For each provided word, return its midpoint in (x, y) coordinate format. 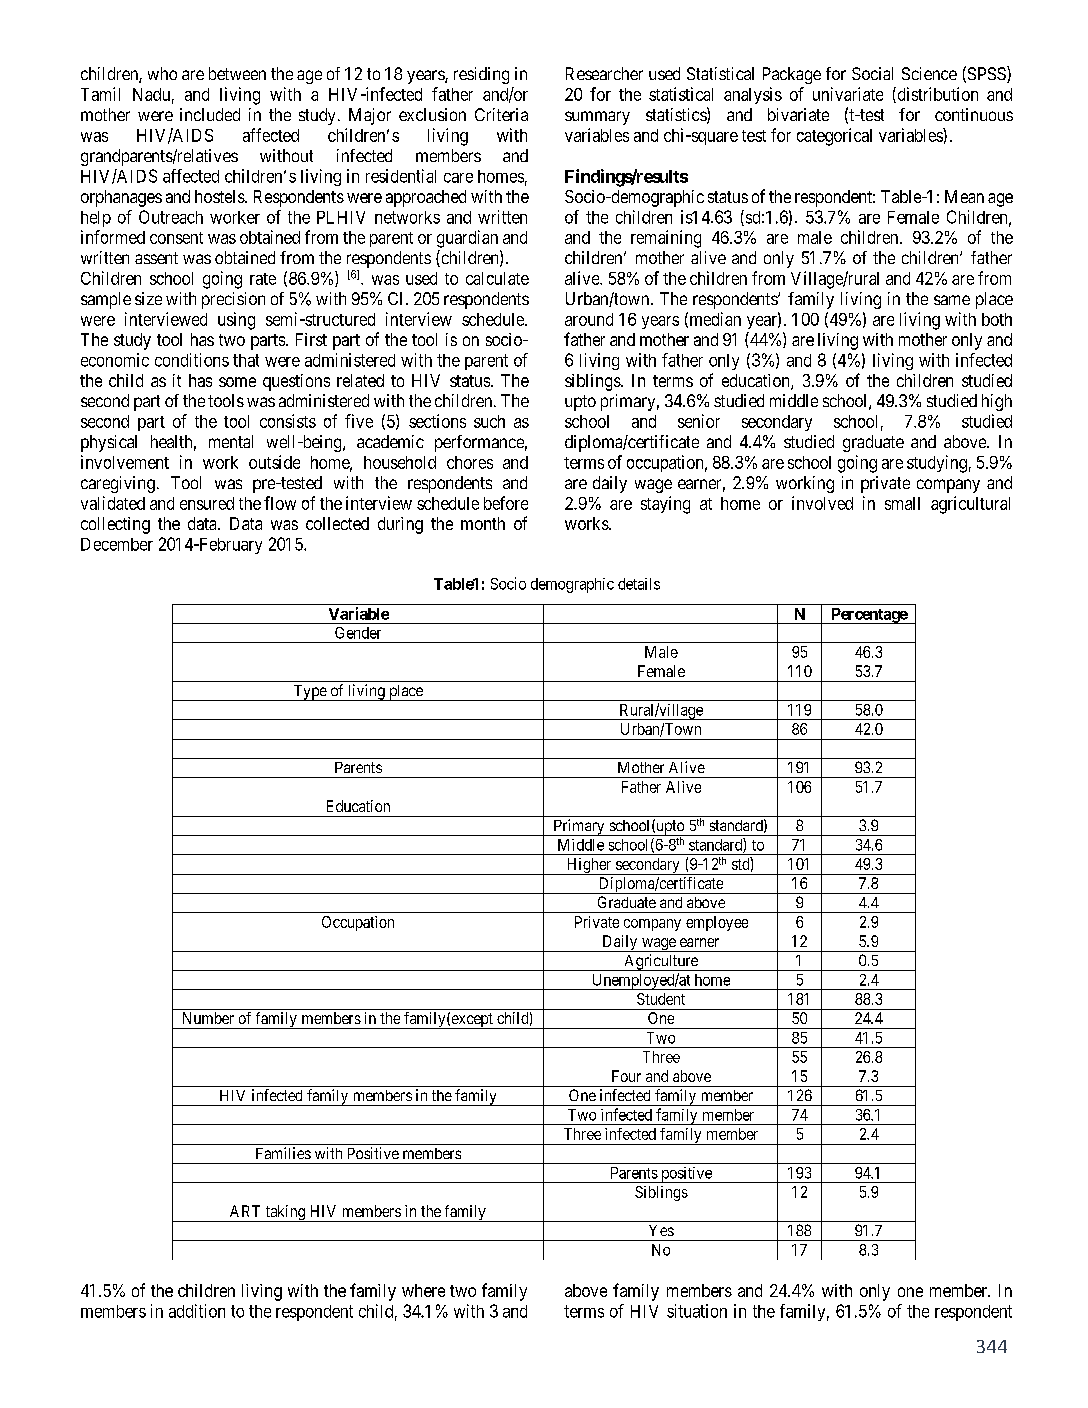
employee (717, 923)
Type (309, 693)
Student (661, 999)
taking (285, 1213)
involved (822, 503)
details (639, 584)
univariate (848, 94)
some (237, 382)
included (210, 114)
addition (197, 1311)
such (489, 421)
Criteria (501, 114)
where (423, 1290)
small (902, 503)
